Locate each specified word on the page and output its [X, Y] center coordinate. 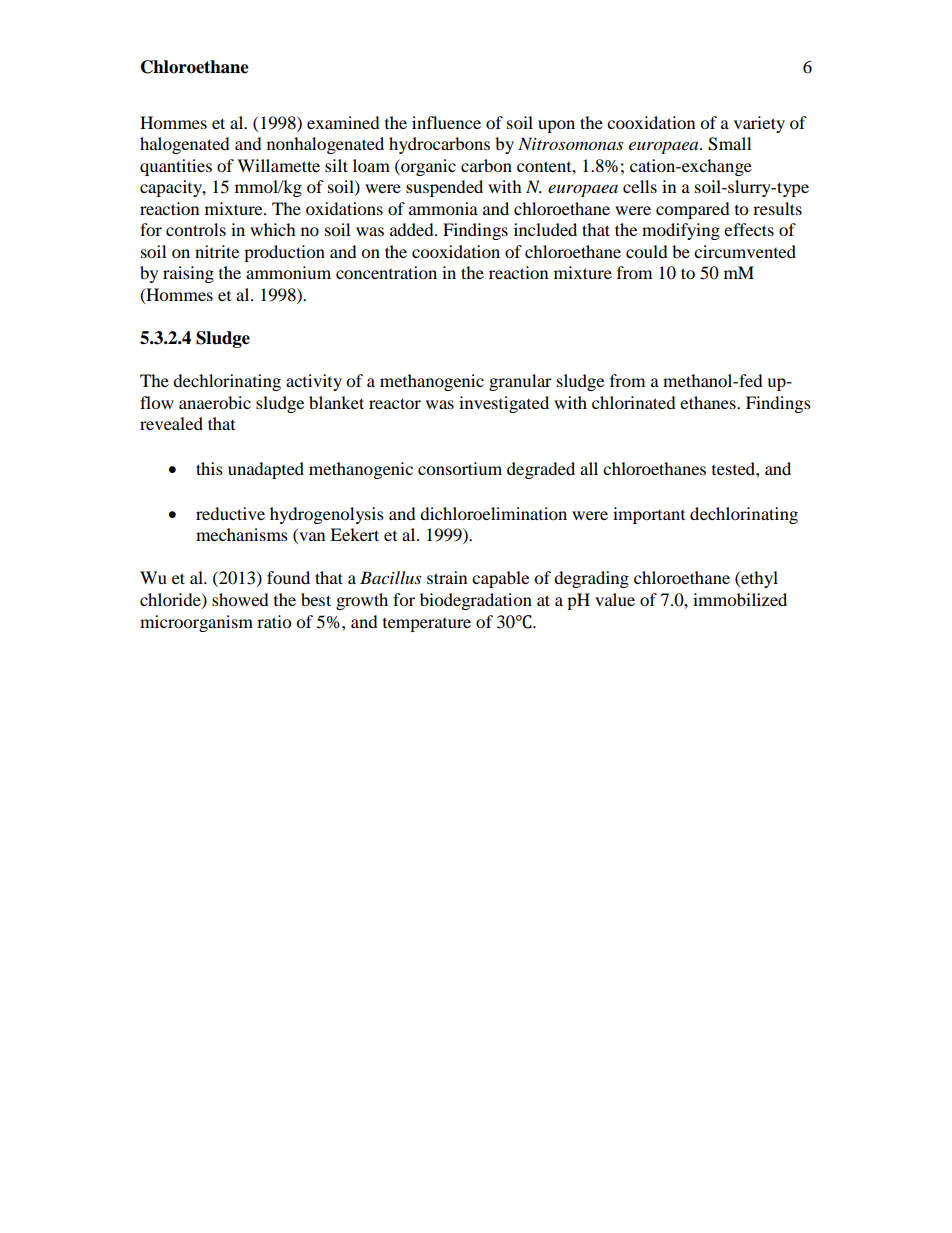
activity [314, 382]
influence [446, 122]
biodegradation [476, 601]
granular [520, 382]
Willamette [278, 165]
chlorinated [634, 402]
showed [240, 599]
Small [729, 144]
